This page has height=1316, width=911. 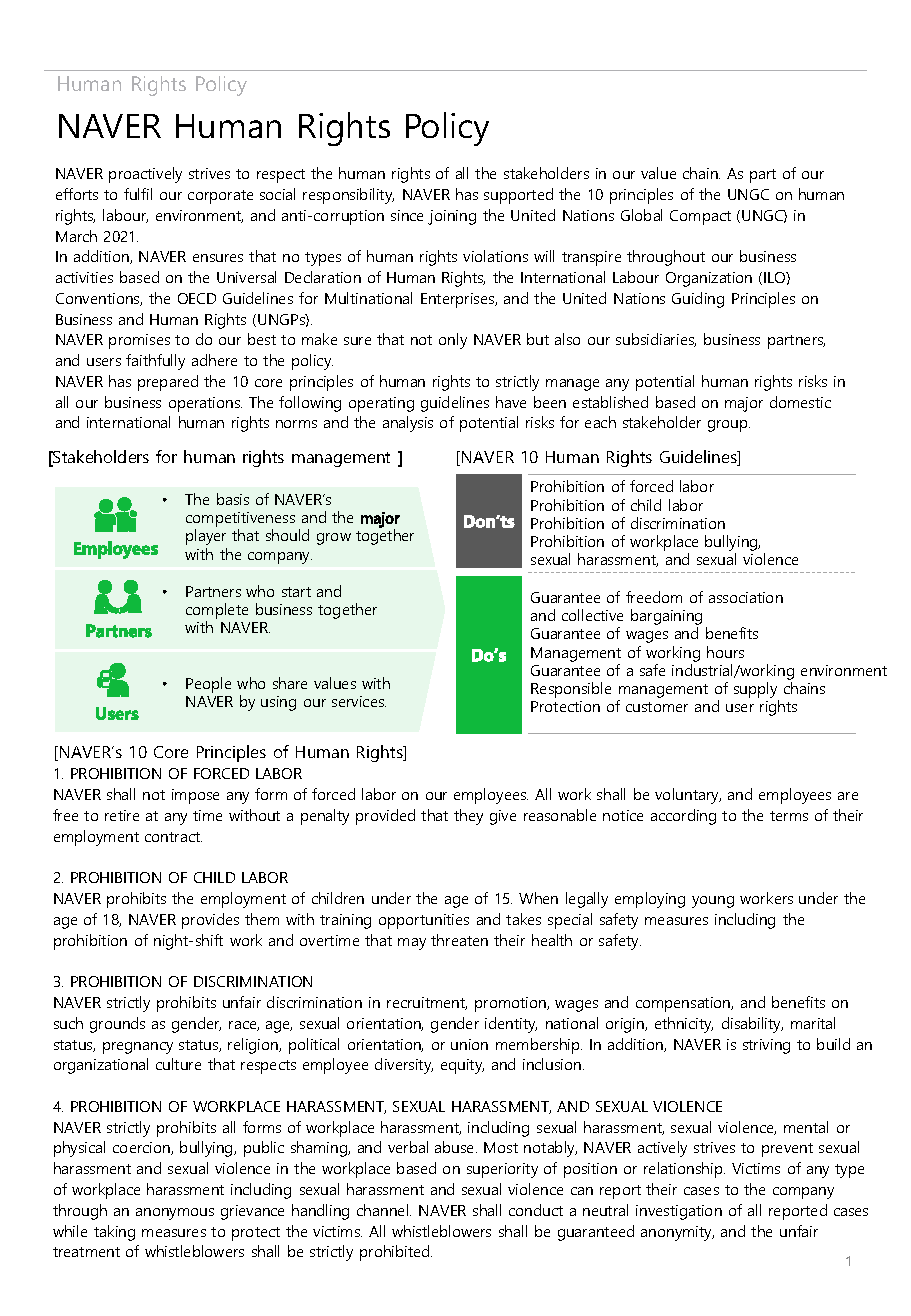 What do you see at coordinates (114, 1233) in the page?
I see `taking` at bounding box center [114, 1233].
